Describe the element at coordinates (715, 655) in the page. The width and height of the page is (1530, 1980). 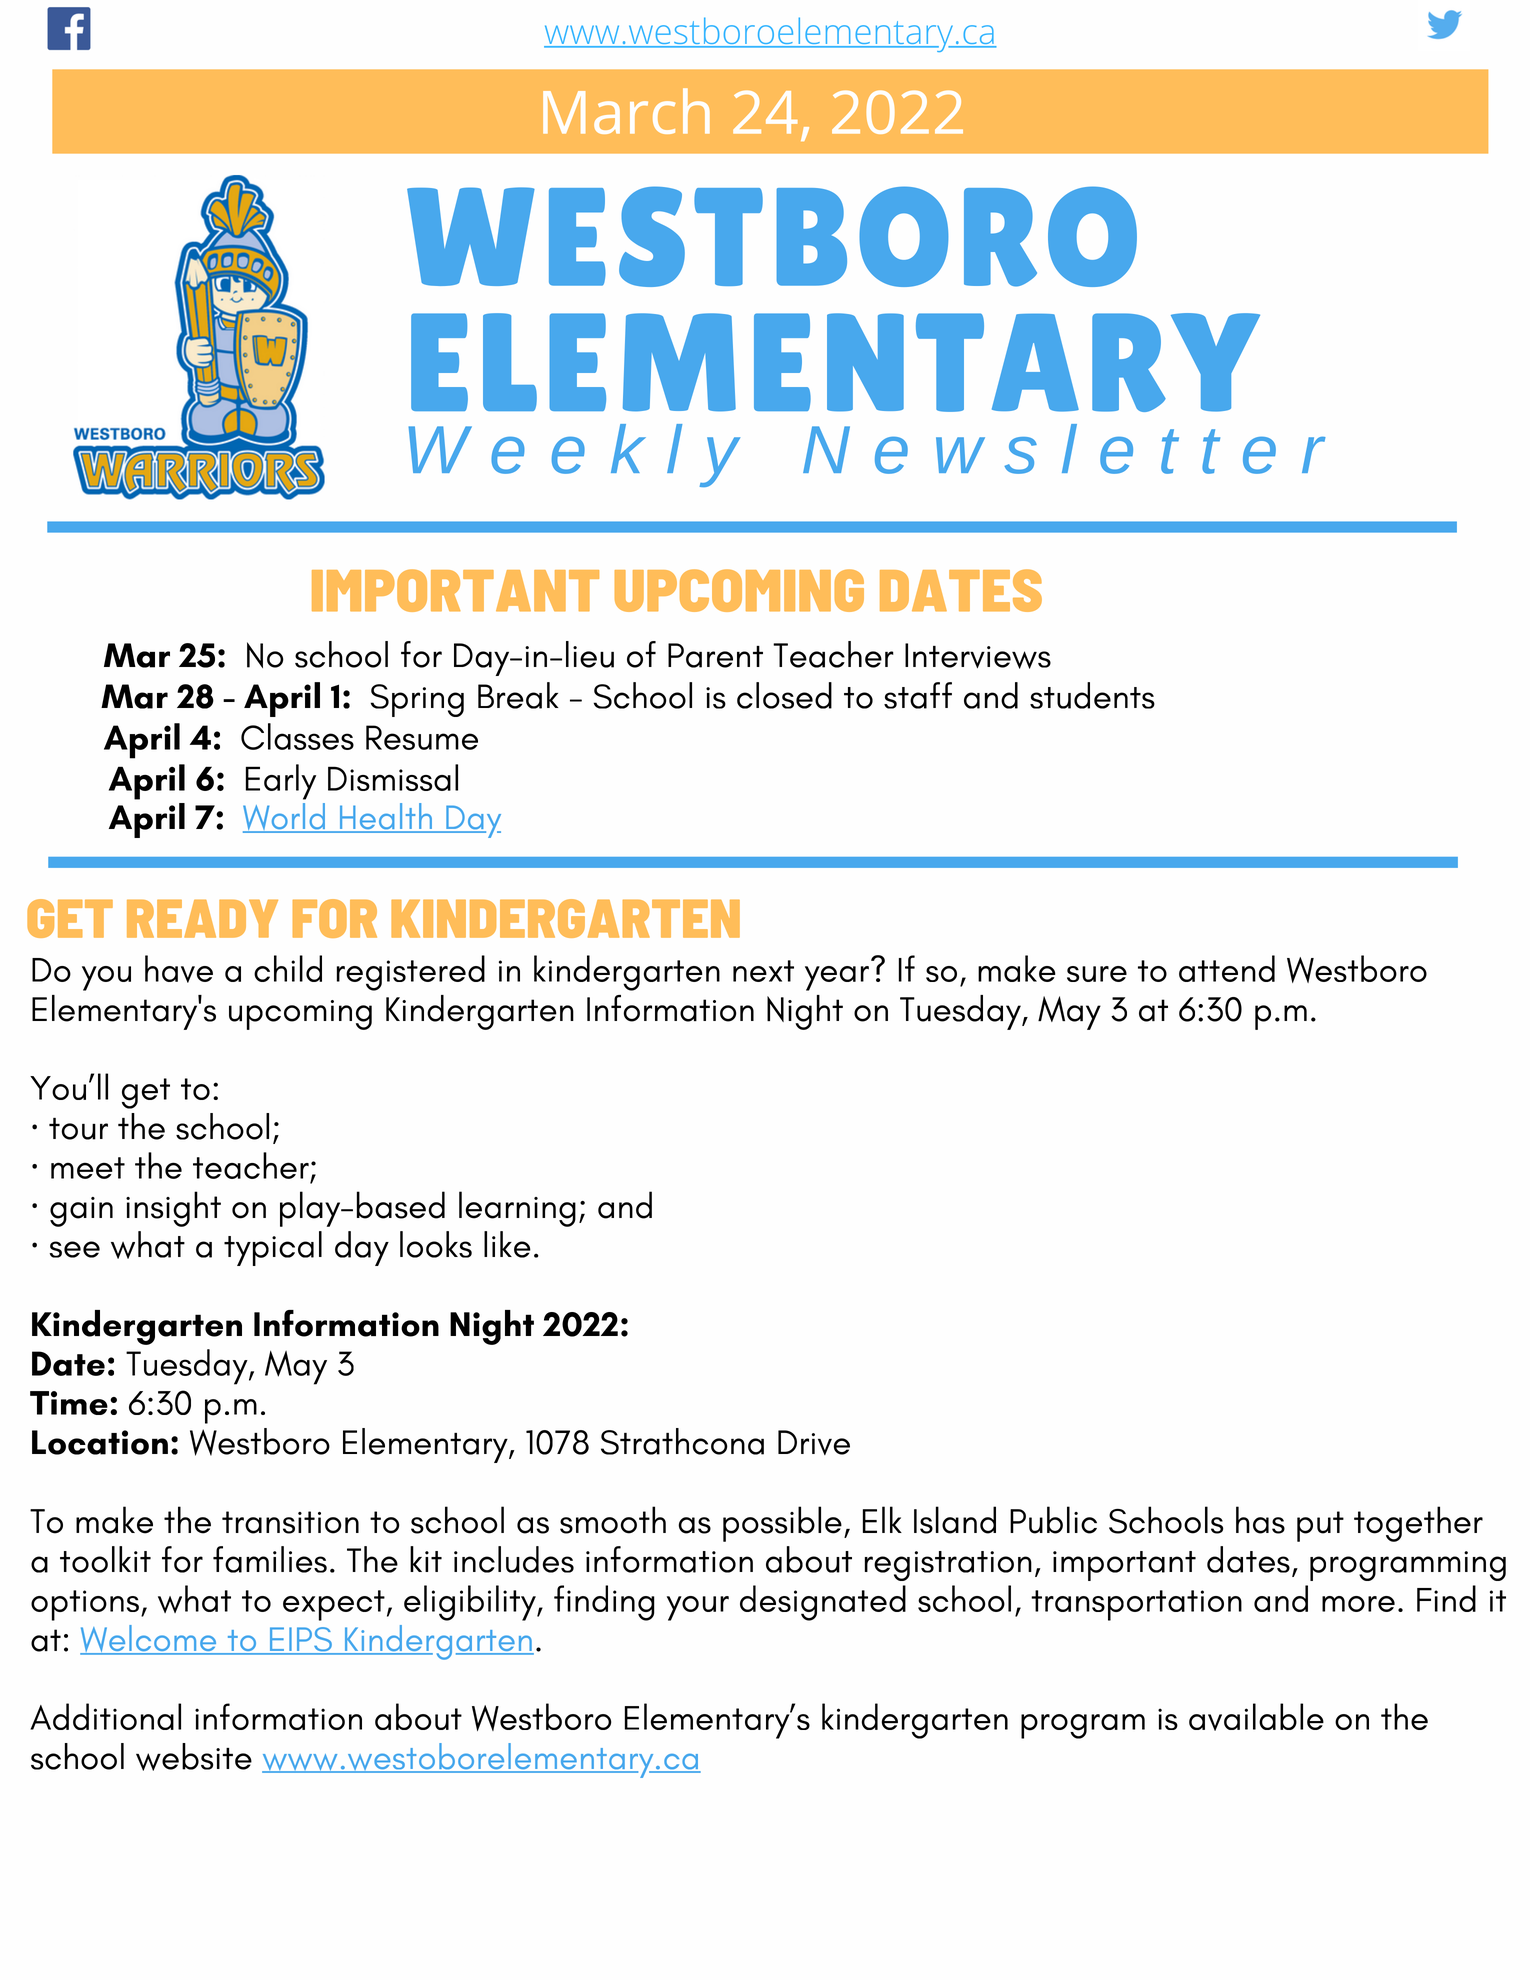
I see `Parent` at that location.
